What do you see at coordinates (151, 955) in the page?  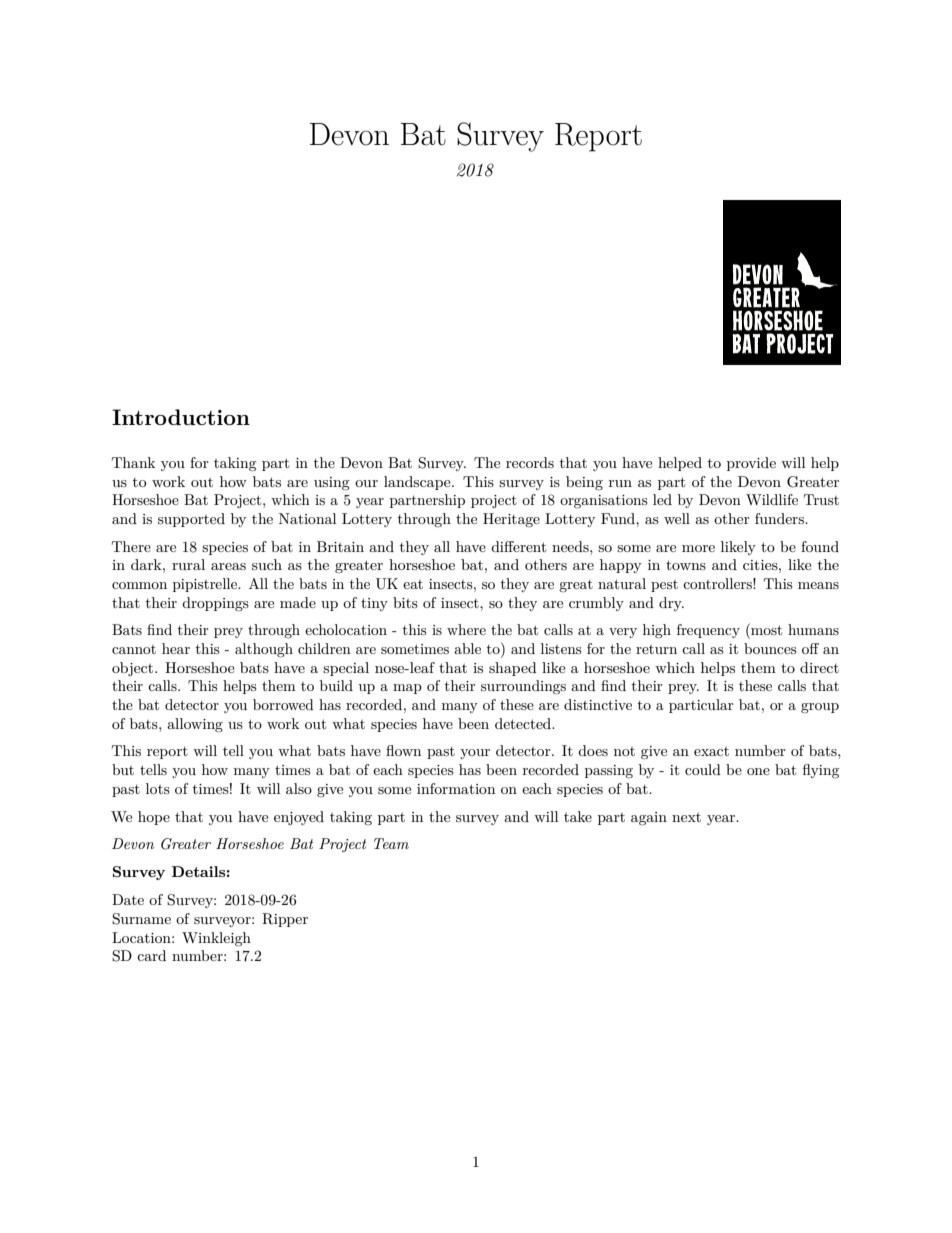 I see `card` at bounding box center [151, 955].
